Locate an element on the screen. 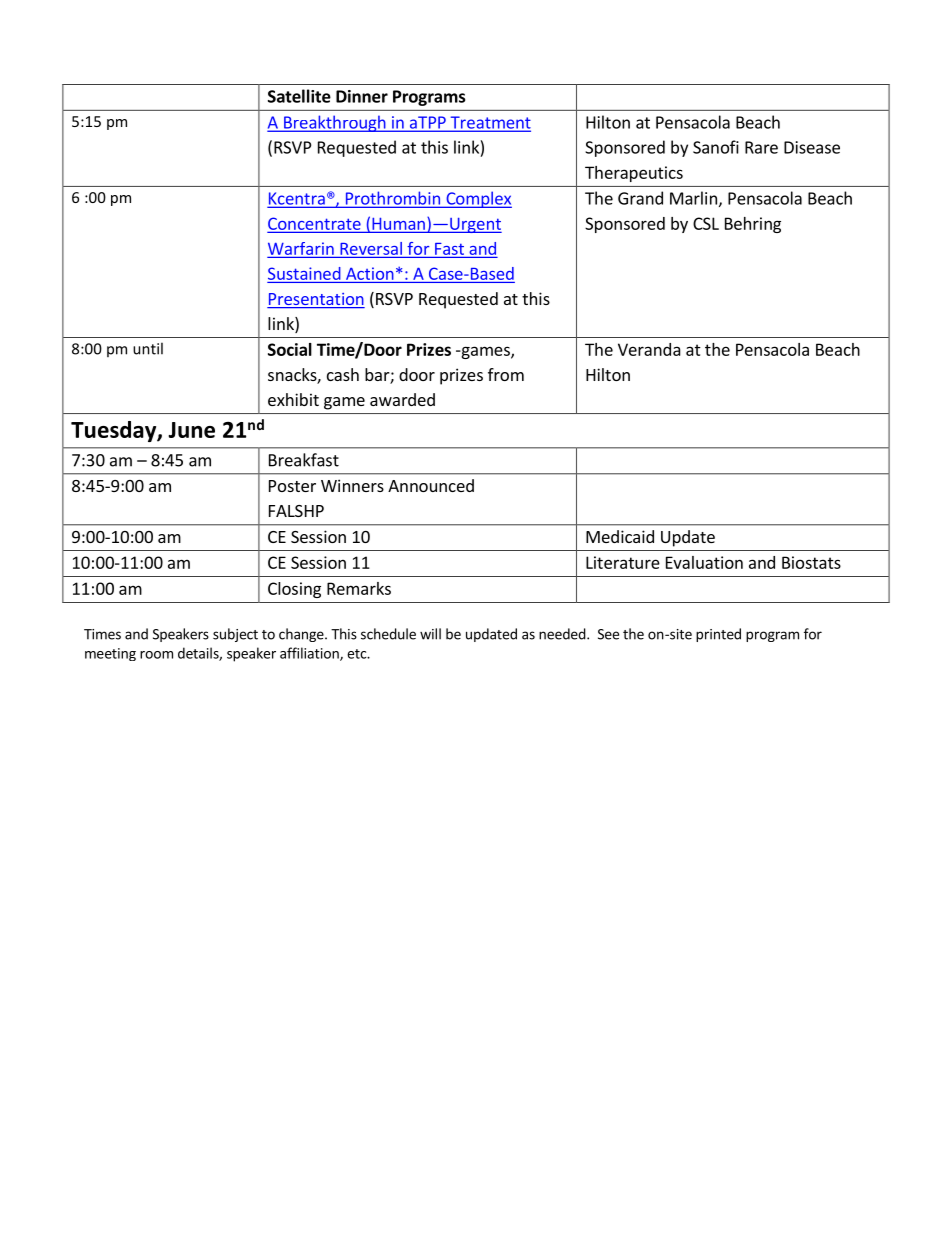 This screenshot has width=952, height=1233. Satellite is located at coordinates (299, 96).
